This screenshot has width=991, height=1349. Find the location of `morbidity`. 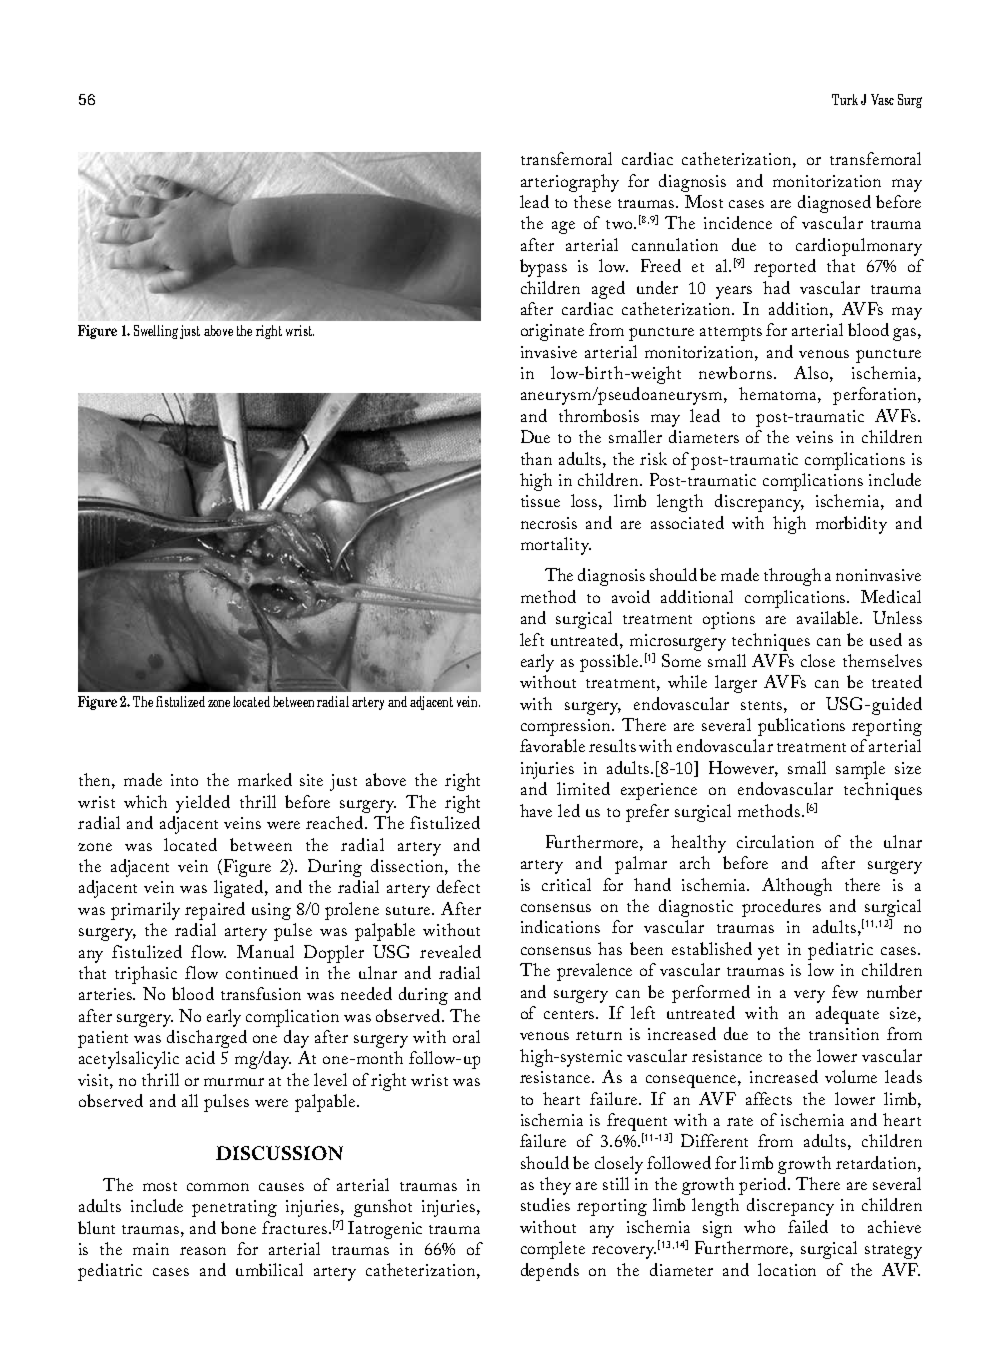

morbidity is located at coordinates (851, 525).
